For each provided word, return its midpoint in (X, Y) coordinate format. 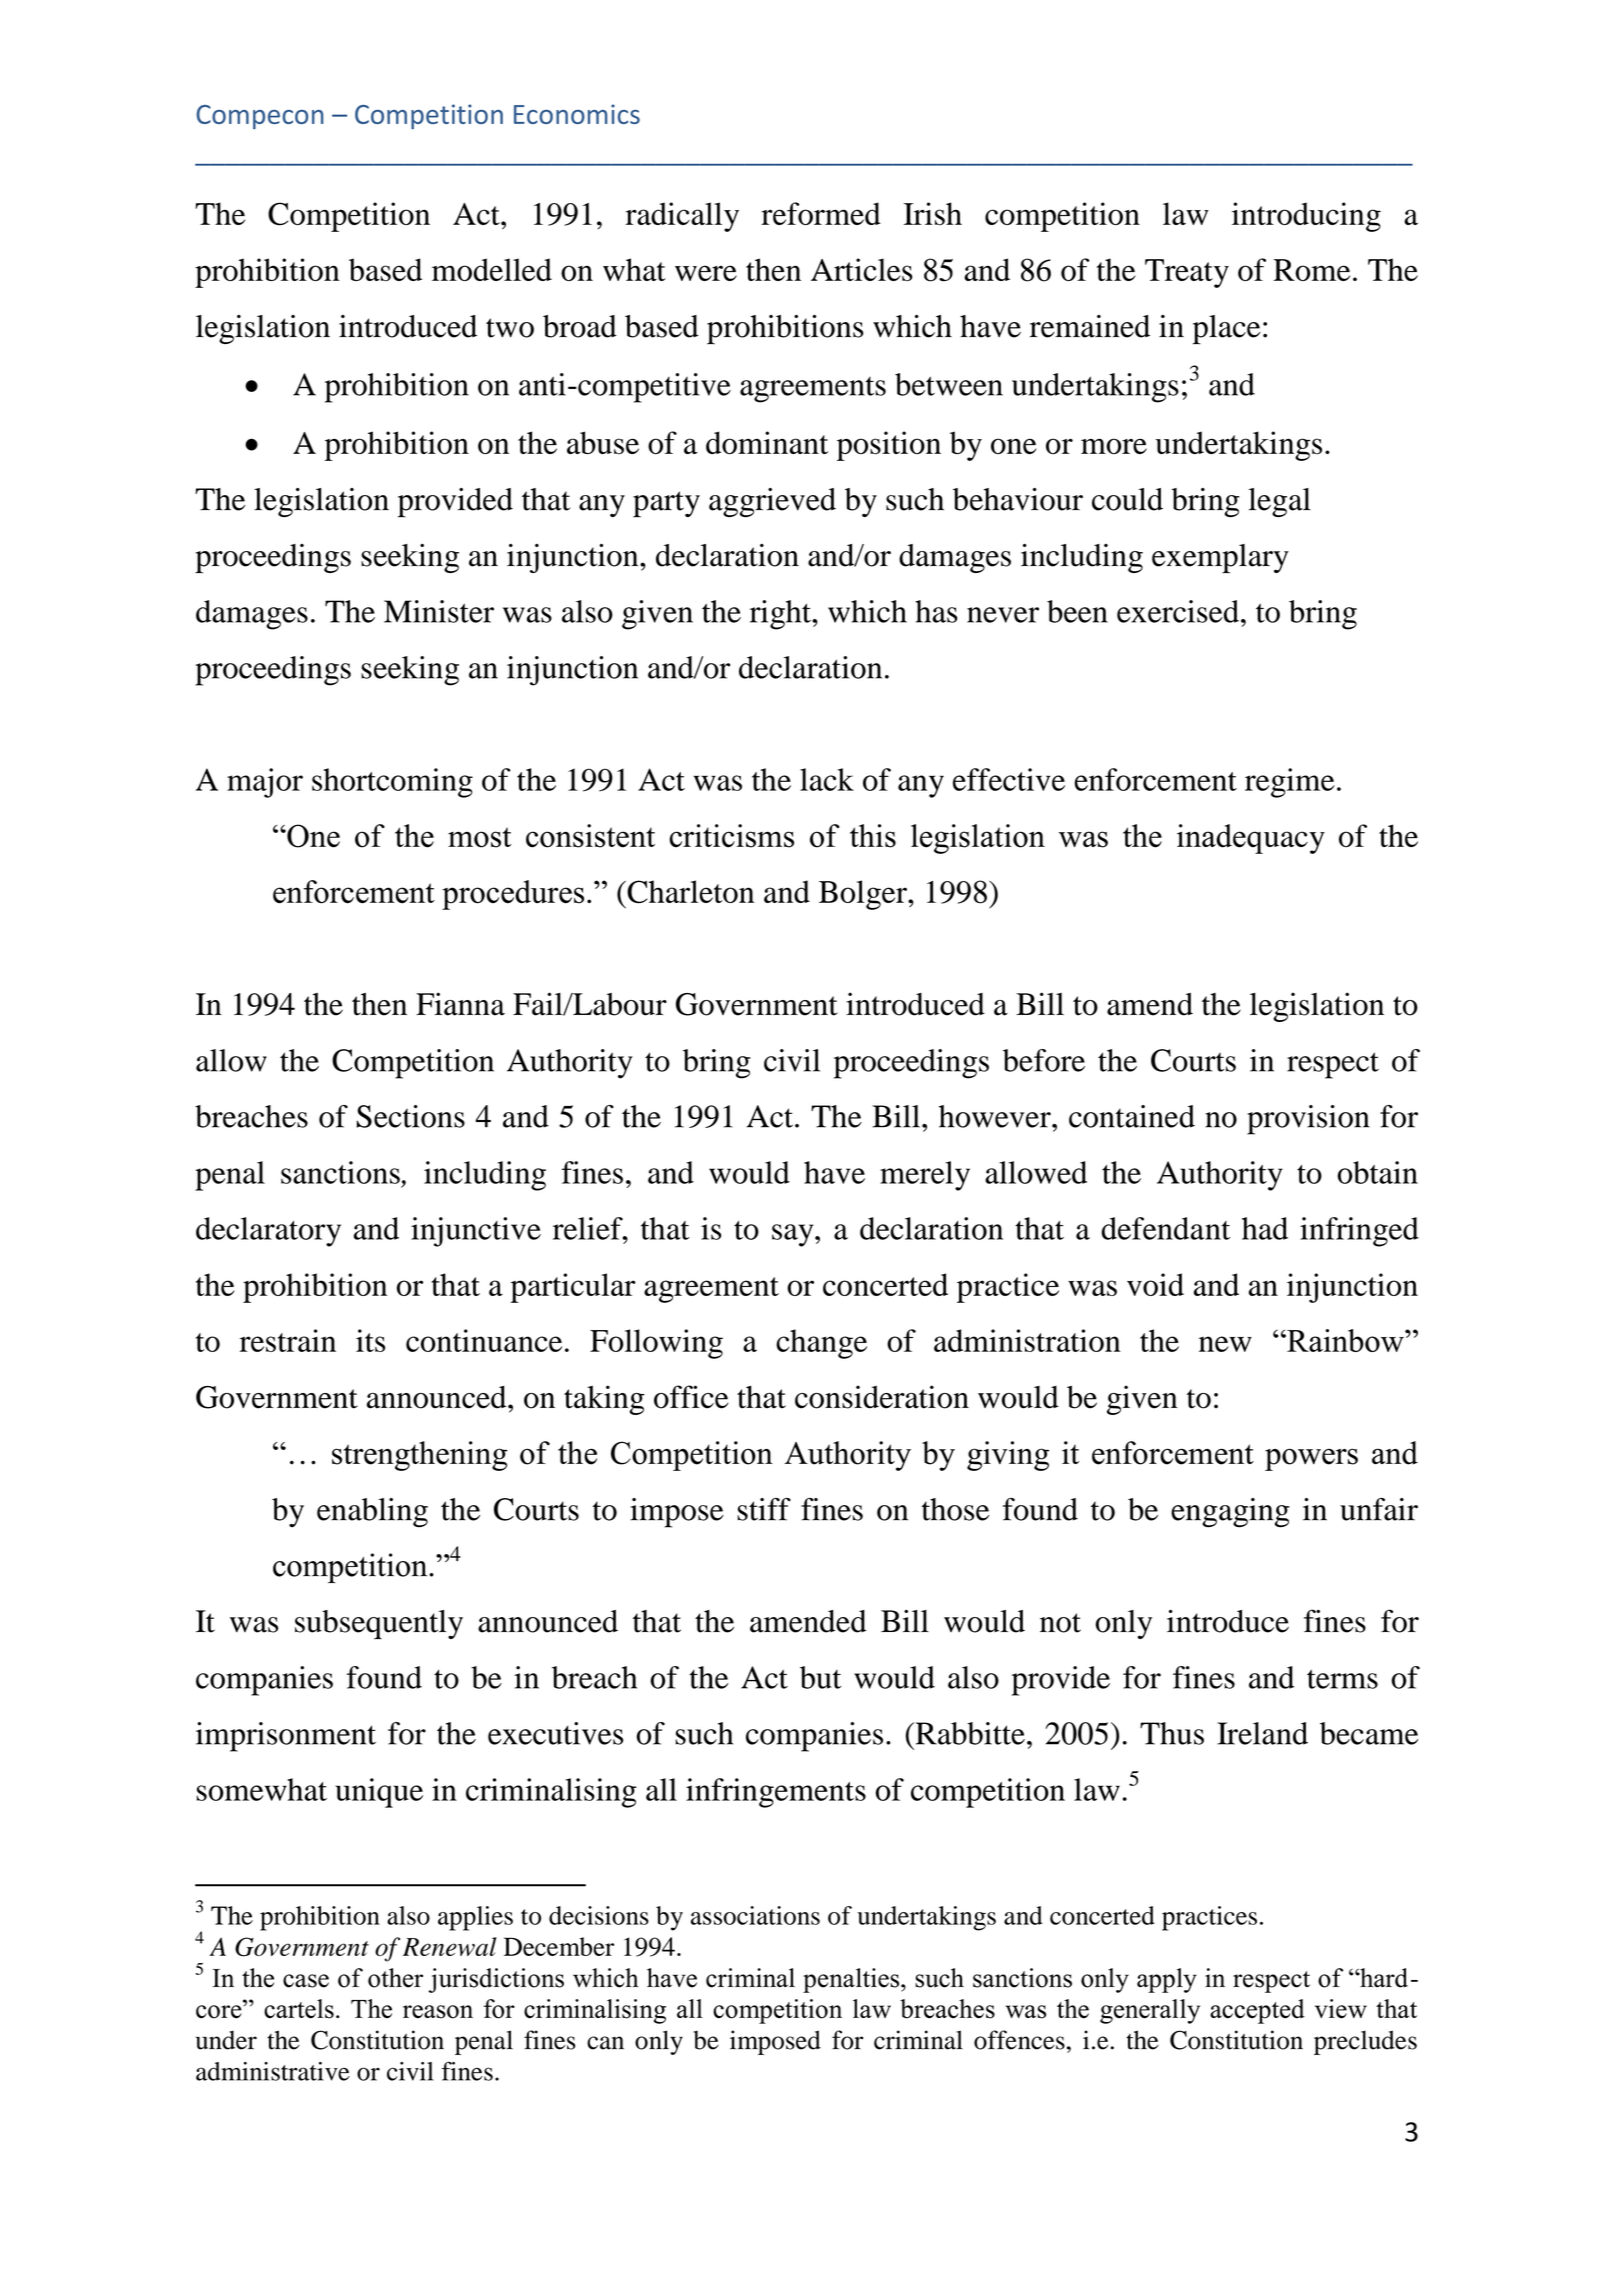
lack (827, 779)
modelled (492, 269)
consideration (882, 1397)
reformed (821, 213)
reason (438, 2012)
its (370, 1340)
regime (1290, 783)
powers (1311, 1459)
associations (755, 1915)
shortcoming (392, 783)
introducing (1306, 217)
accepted (1257, 2011)
